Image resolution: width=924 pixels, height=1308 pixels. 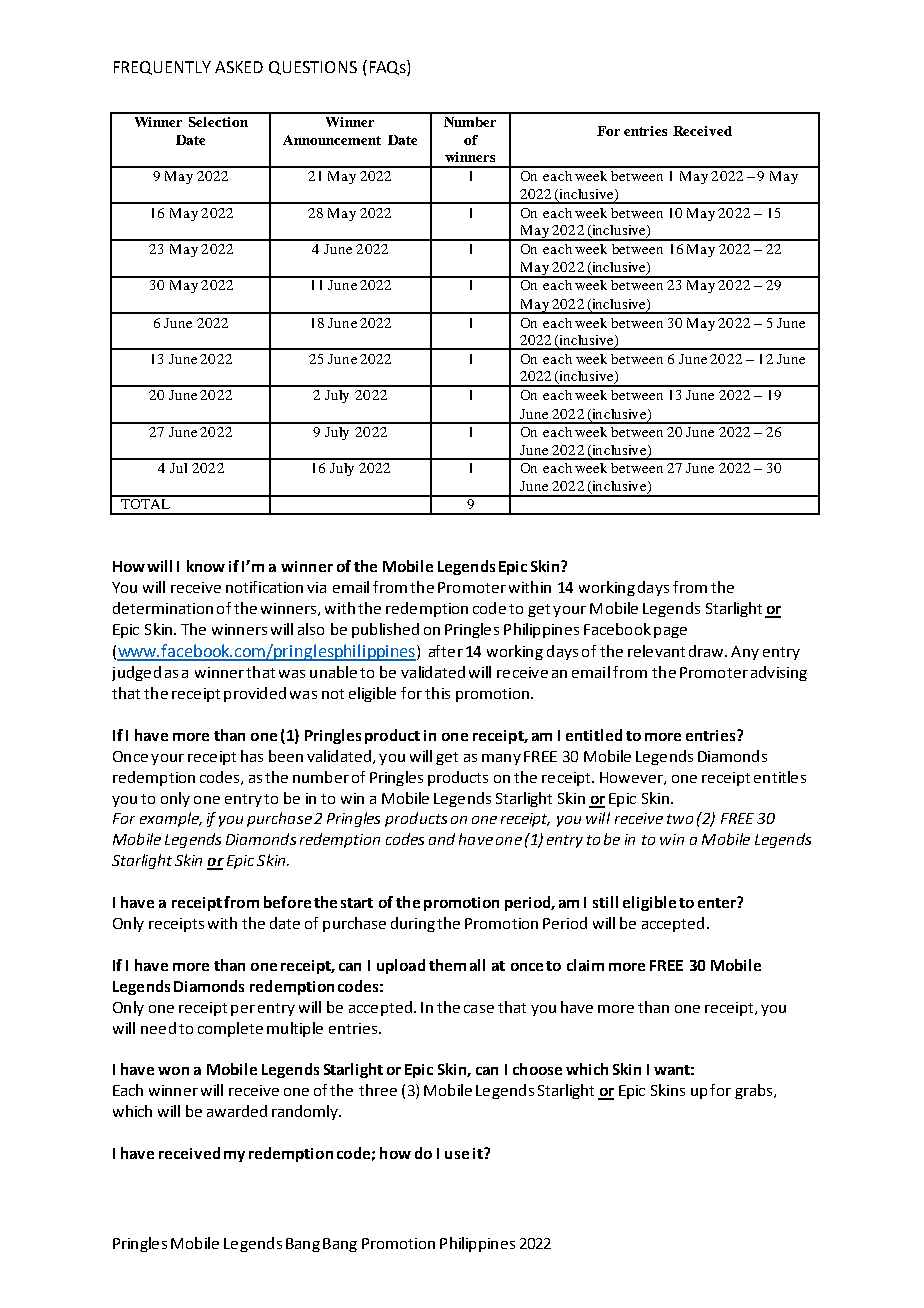 What do you see at coordinates (385, 630) in the screenshot?
I see `published` at bounding box center [385, 630].
